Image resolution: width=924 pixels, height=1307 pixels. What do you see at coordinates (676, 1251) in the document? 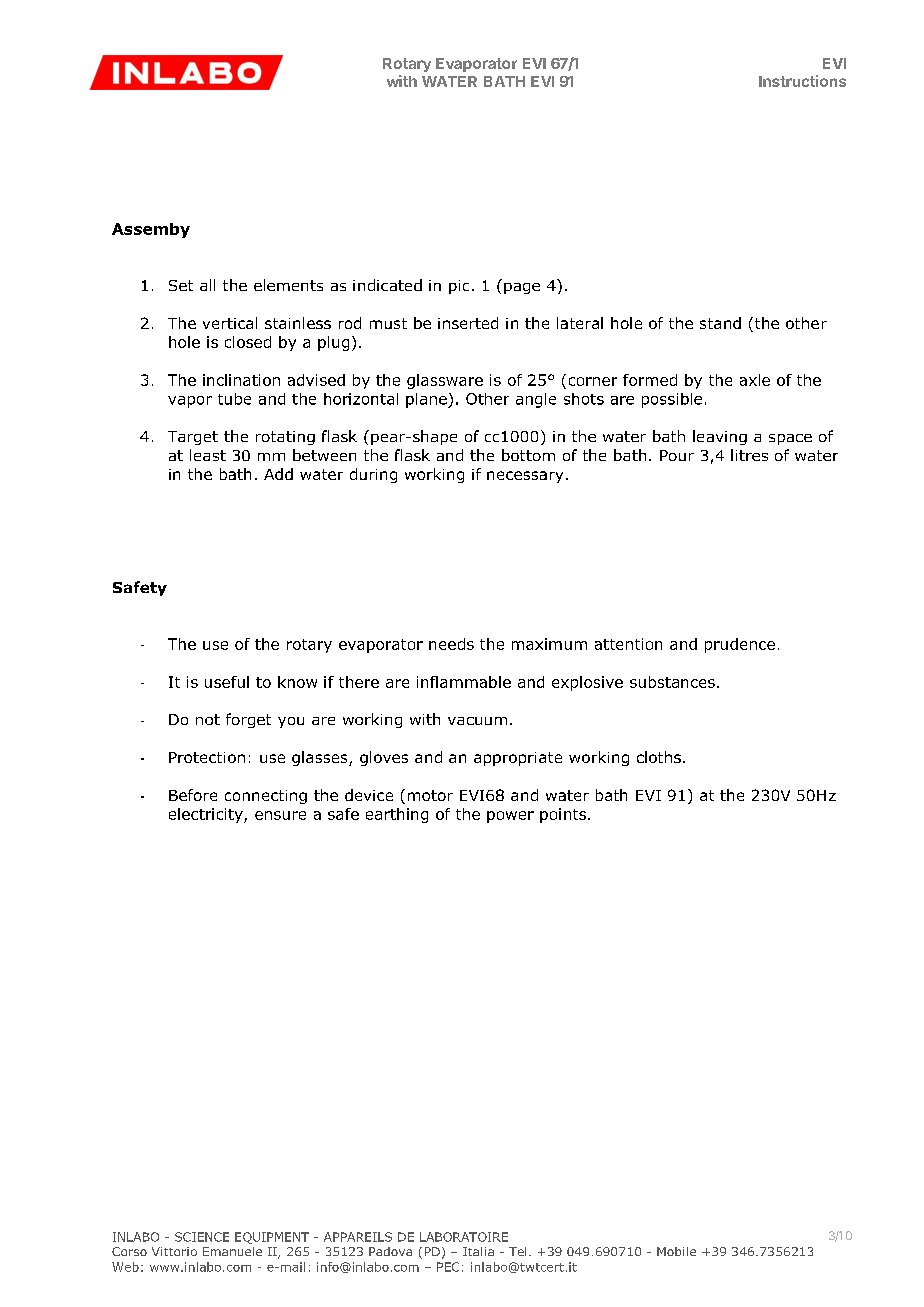
I see `Mobile` at bounding box center [676, 1251].
